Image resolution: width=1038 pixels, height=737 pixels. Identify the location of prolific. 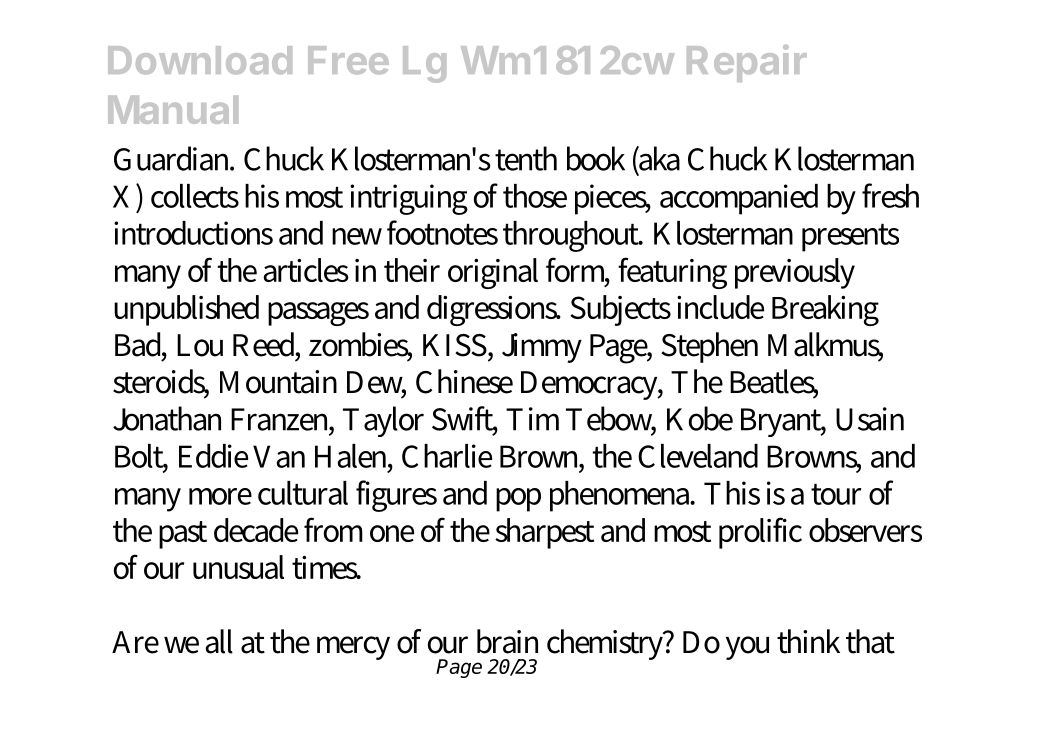
(760, 533).
